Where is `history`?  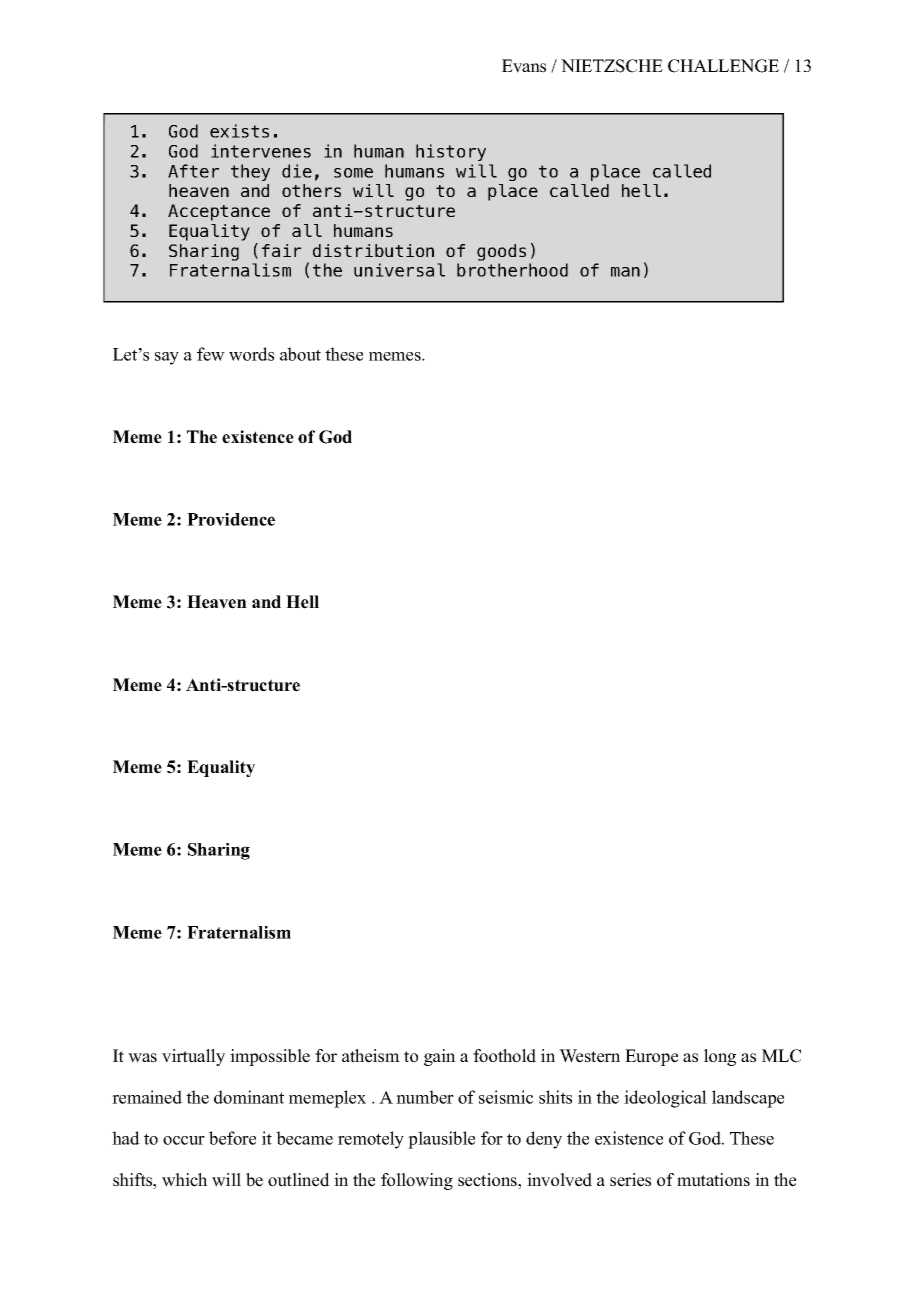 history is located at coordinates (451, 152).
